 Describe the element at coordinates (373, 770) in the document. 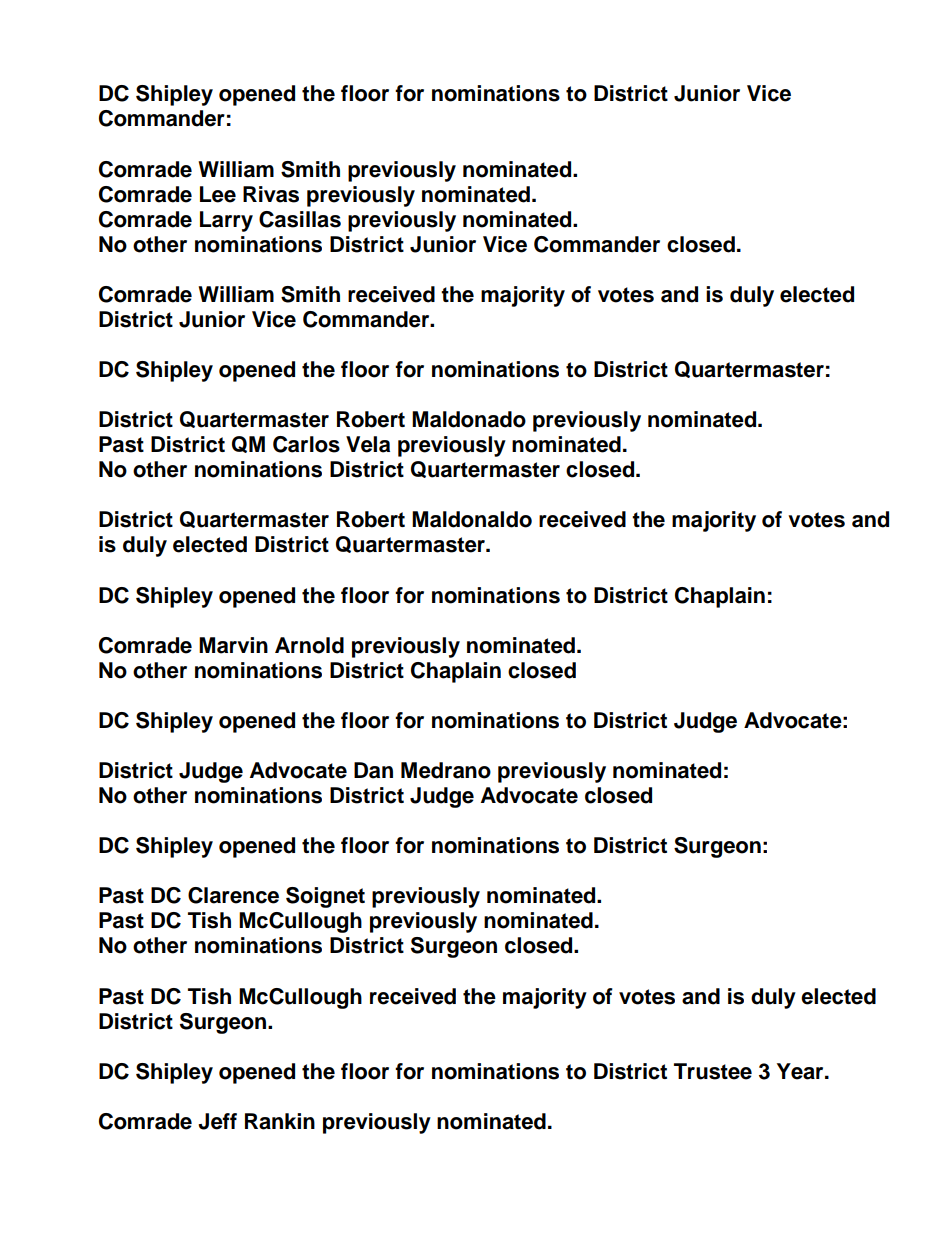

I see `Dan` at that location.
